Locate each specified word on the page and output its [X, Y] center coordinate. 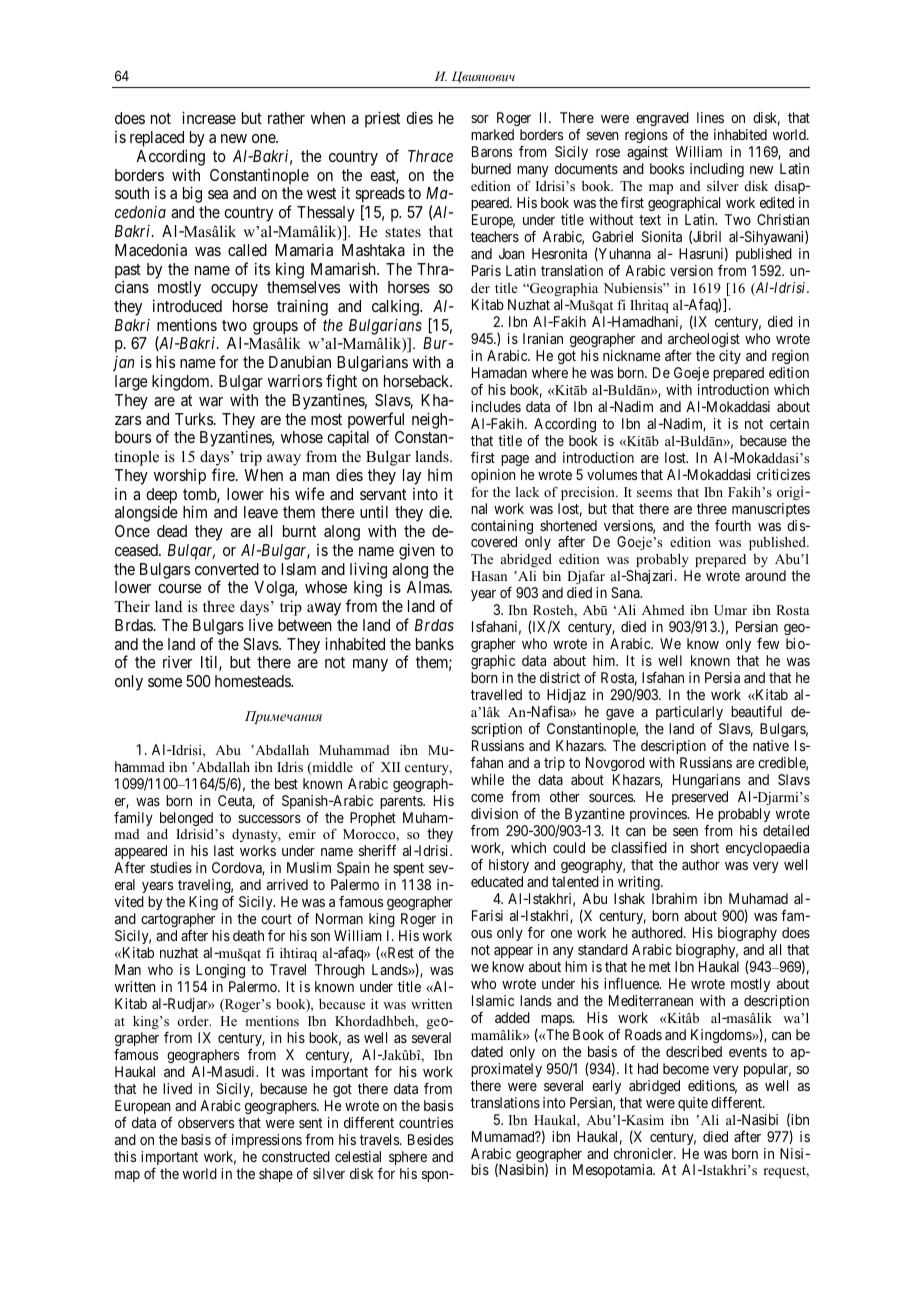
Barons [492, 151]
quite [693, 1104]
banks [435, 644]
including [717, 170]
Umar [730, 610]
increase [209, 117]
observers [206, 1122]
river [177, 662]
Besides [430, 1139]
